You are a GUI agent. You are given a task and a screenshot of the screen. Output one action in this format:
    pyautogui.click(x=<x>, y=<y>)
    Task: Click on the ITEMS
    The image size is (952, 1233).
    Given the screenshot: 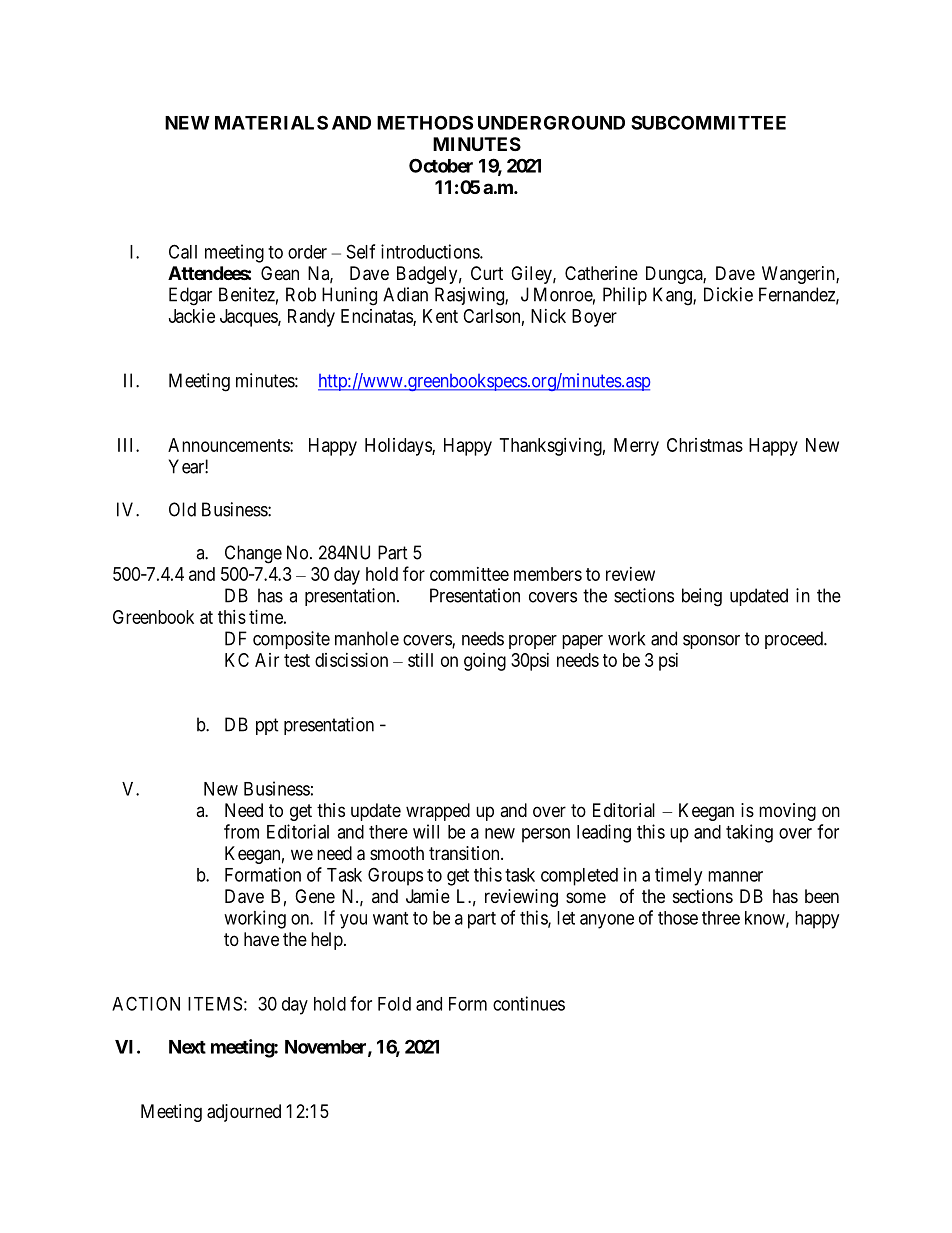 What is the action you would take?
    pyautogui.click(x=215, y=1003)
